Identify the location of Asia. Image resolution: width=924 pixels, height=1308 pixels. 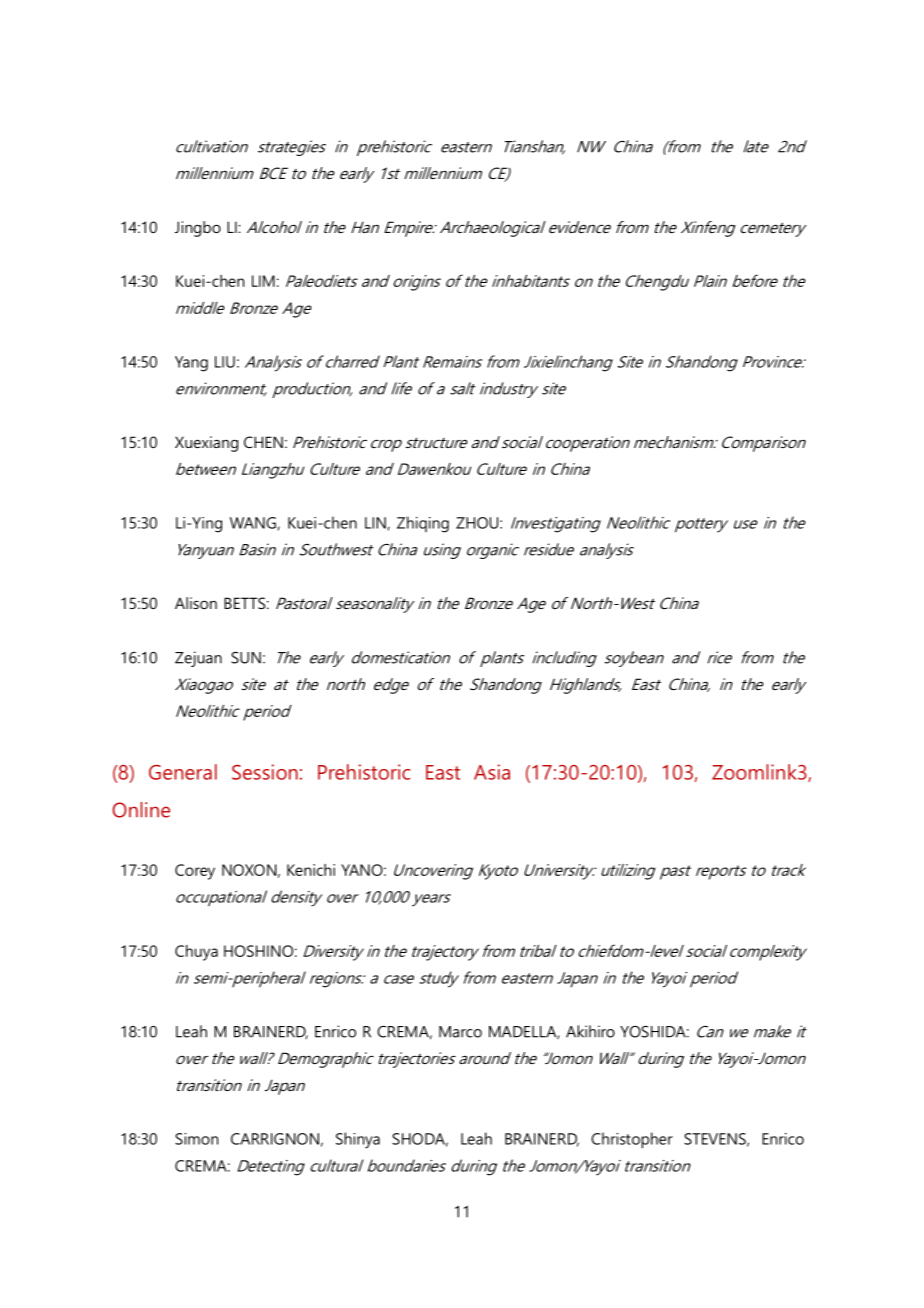
(492, 772).
